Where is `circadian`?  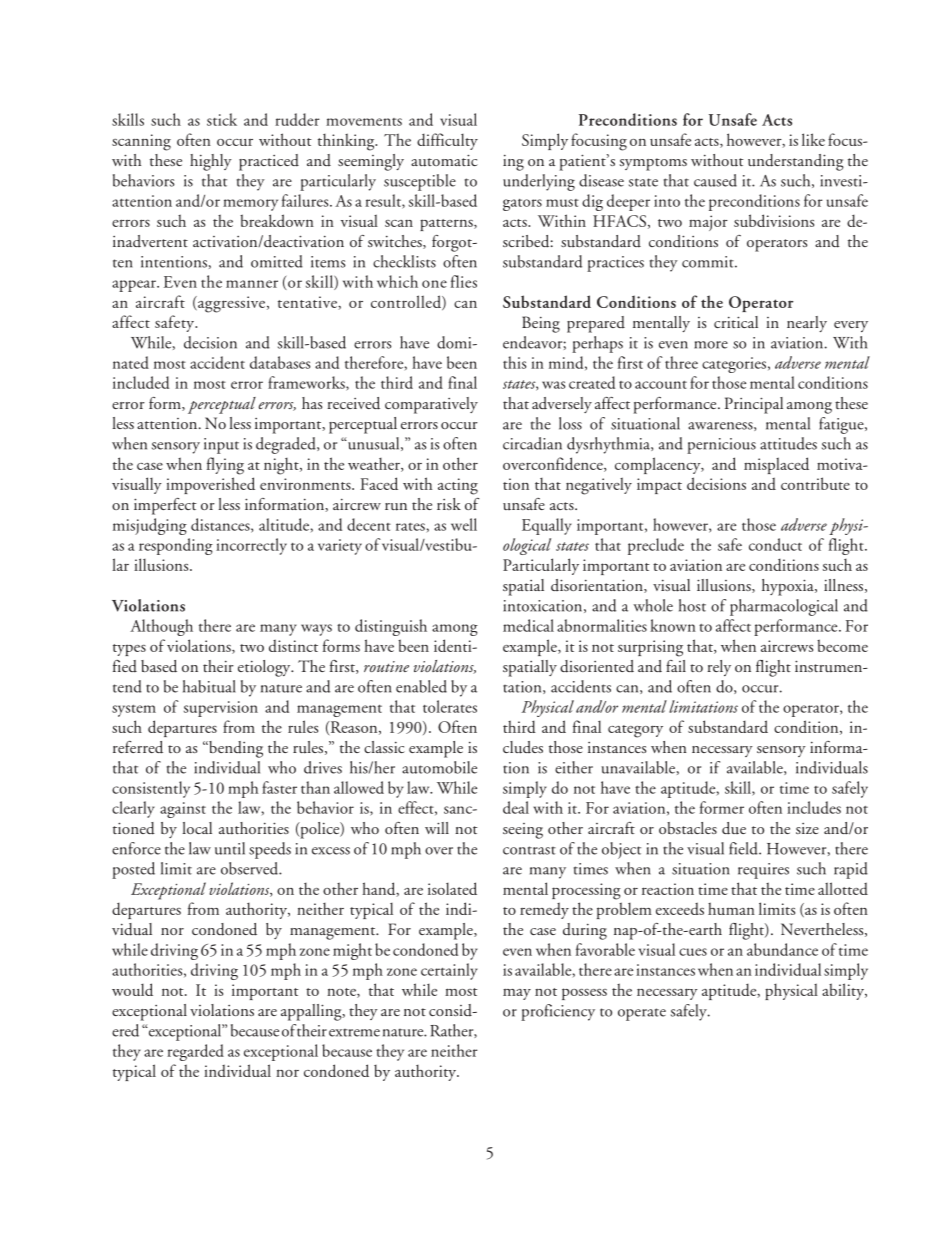 circadian is located at coordinates (532, 443).
